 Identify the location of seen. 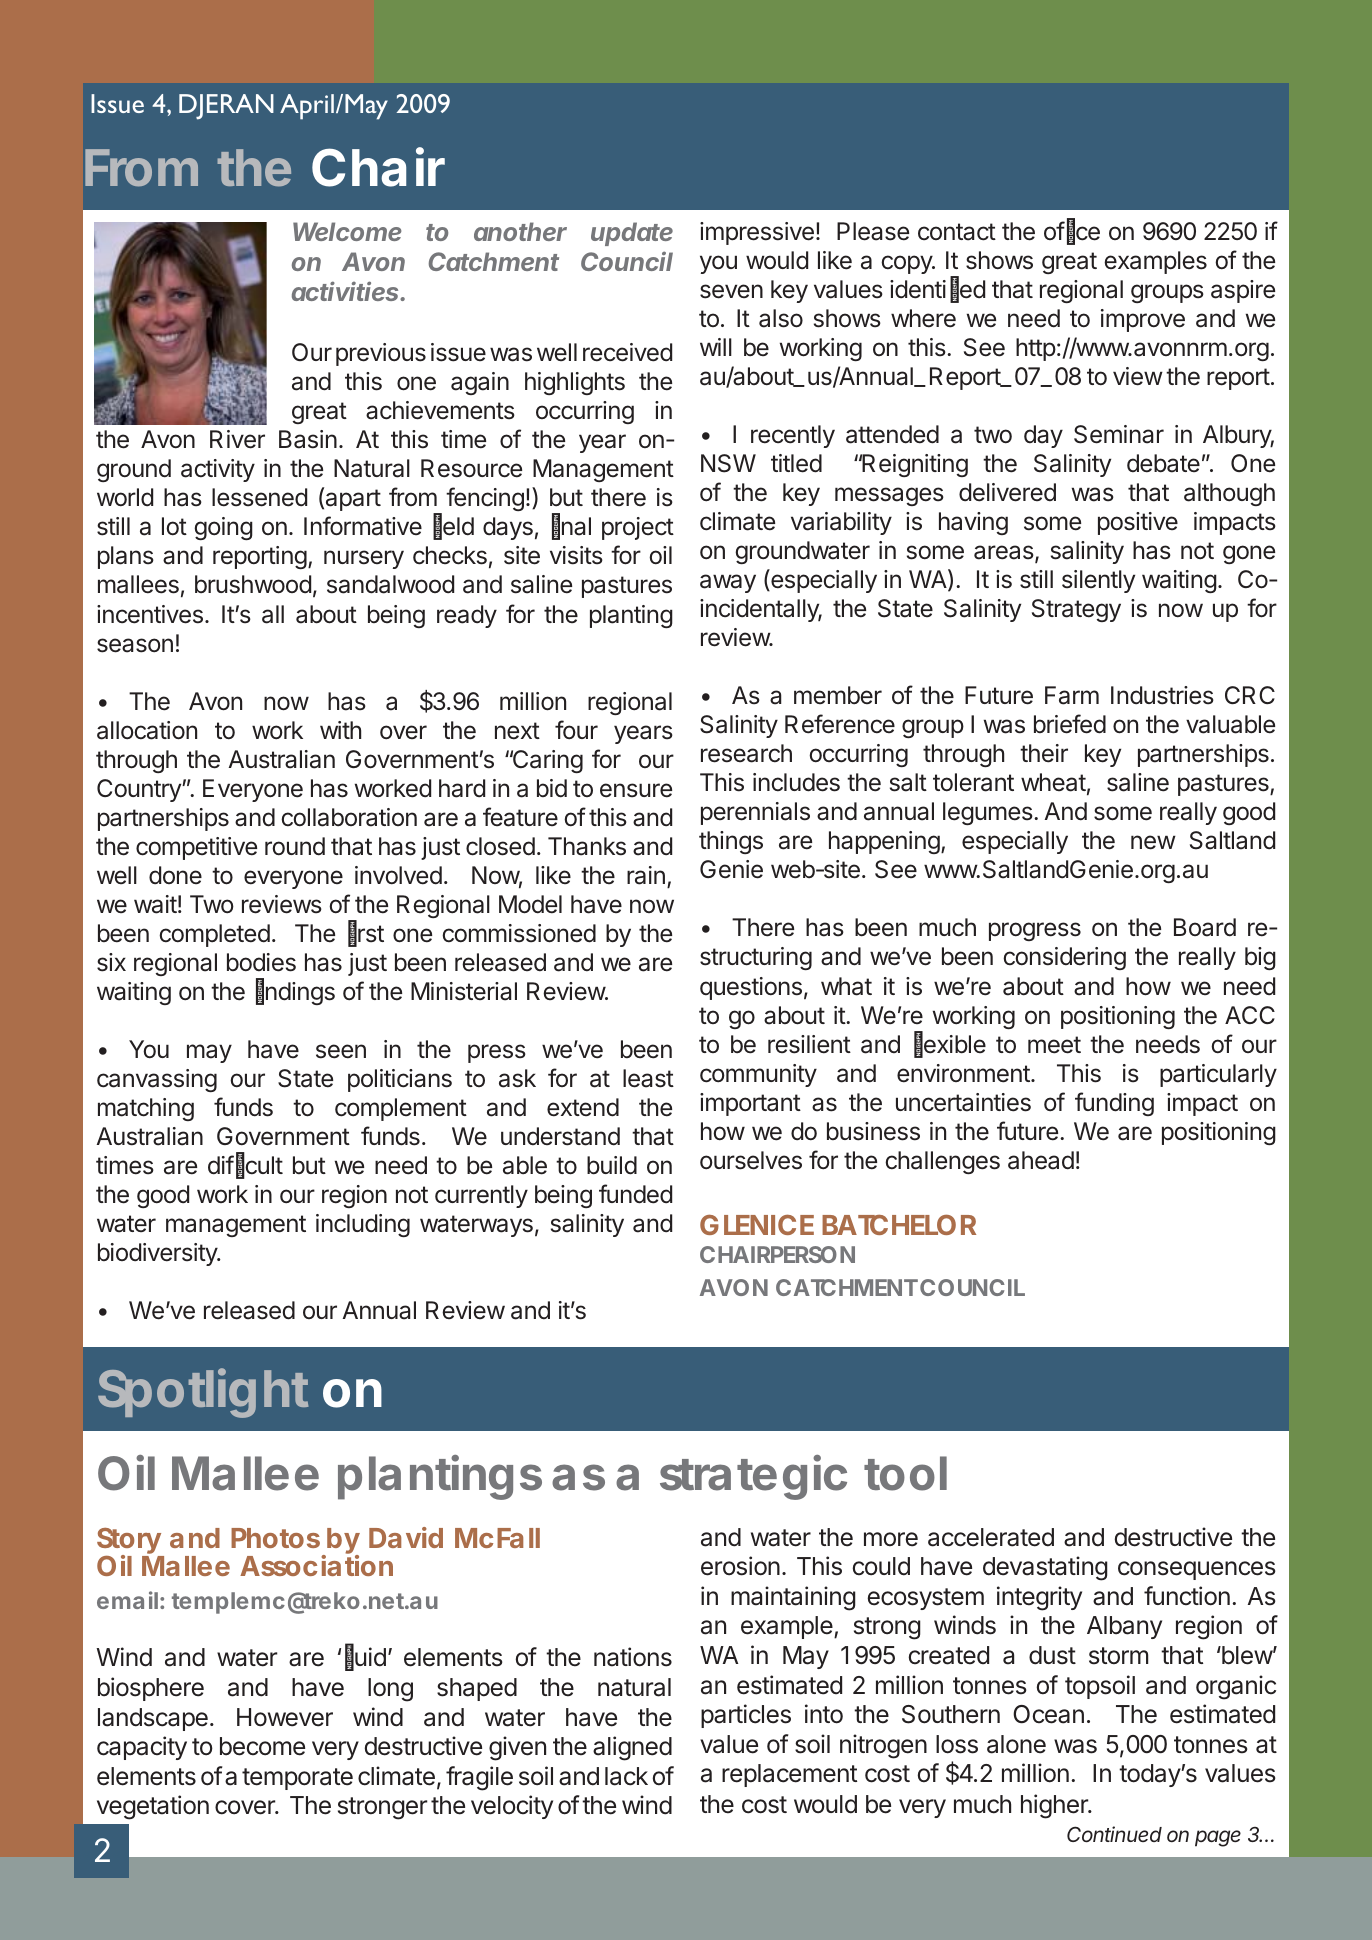
(341, 1051).
